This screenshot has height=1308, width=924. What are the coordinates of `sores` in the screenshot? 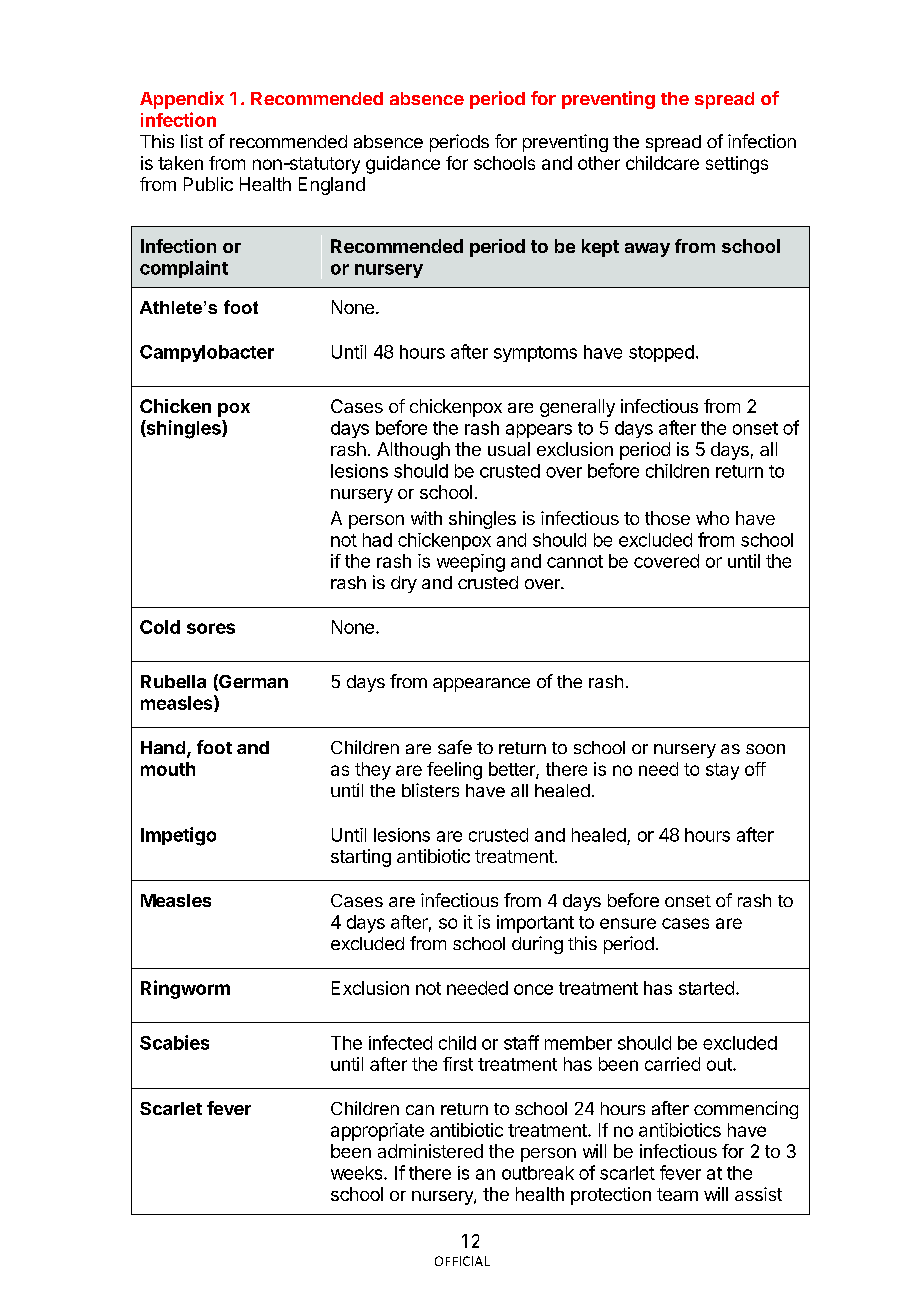 It's located at (211, 628).
